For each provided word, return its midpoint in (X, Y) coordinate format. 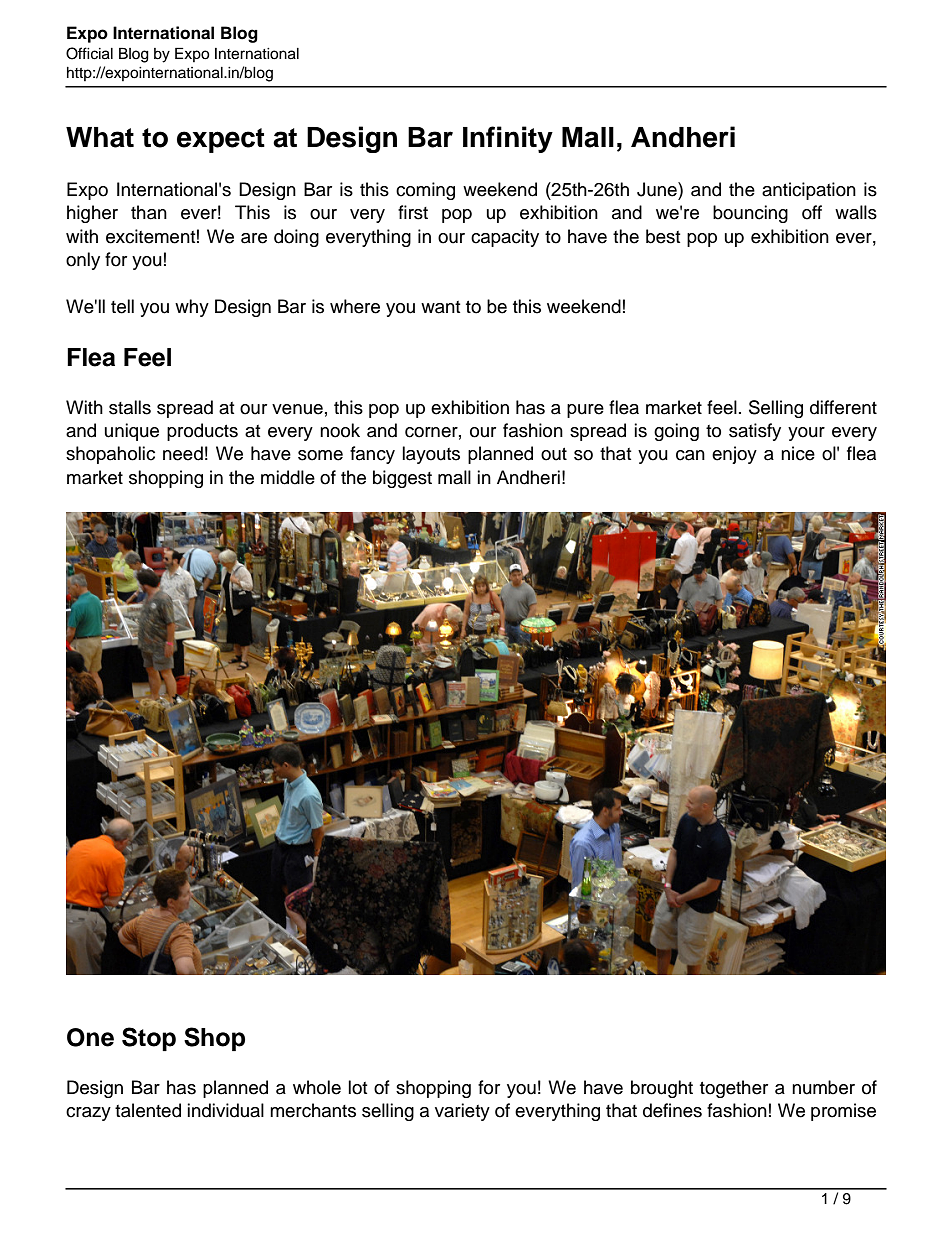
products (202, 432)
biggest (402, 479)
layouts (431, 455)
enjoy (734, 455)
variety (462, 1112)
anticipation (809, 191)
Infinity (508, 139)
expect (221, 140)
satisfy (755, 432)
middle (288, 477)
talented (148, 1110)
